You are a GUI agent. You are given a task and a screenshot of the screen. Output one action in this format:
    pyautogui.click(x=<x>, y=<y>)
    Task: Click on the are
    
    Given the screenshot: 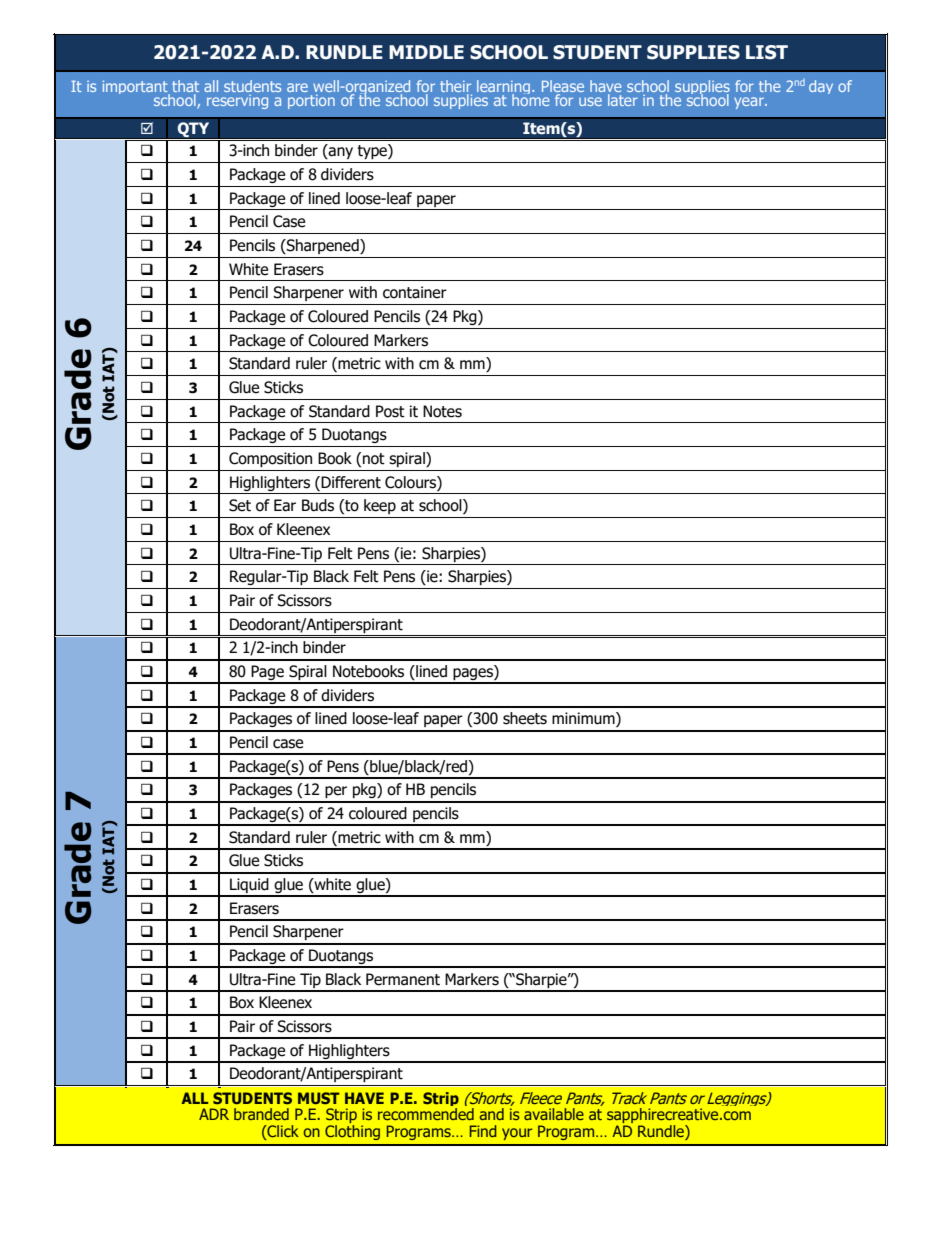 What is the action you would take?
    pyautogui.click(x=297, y=87)
